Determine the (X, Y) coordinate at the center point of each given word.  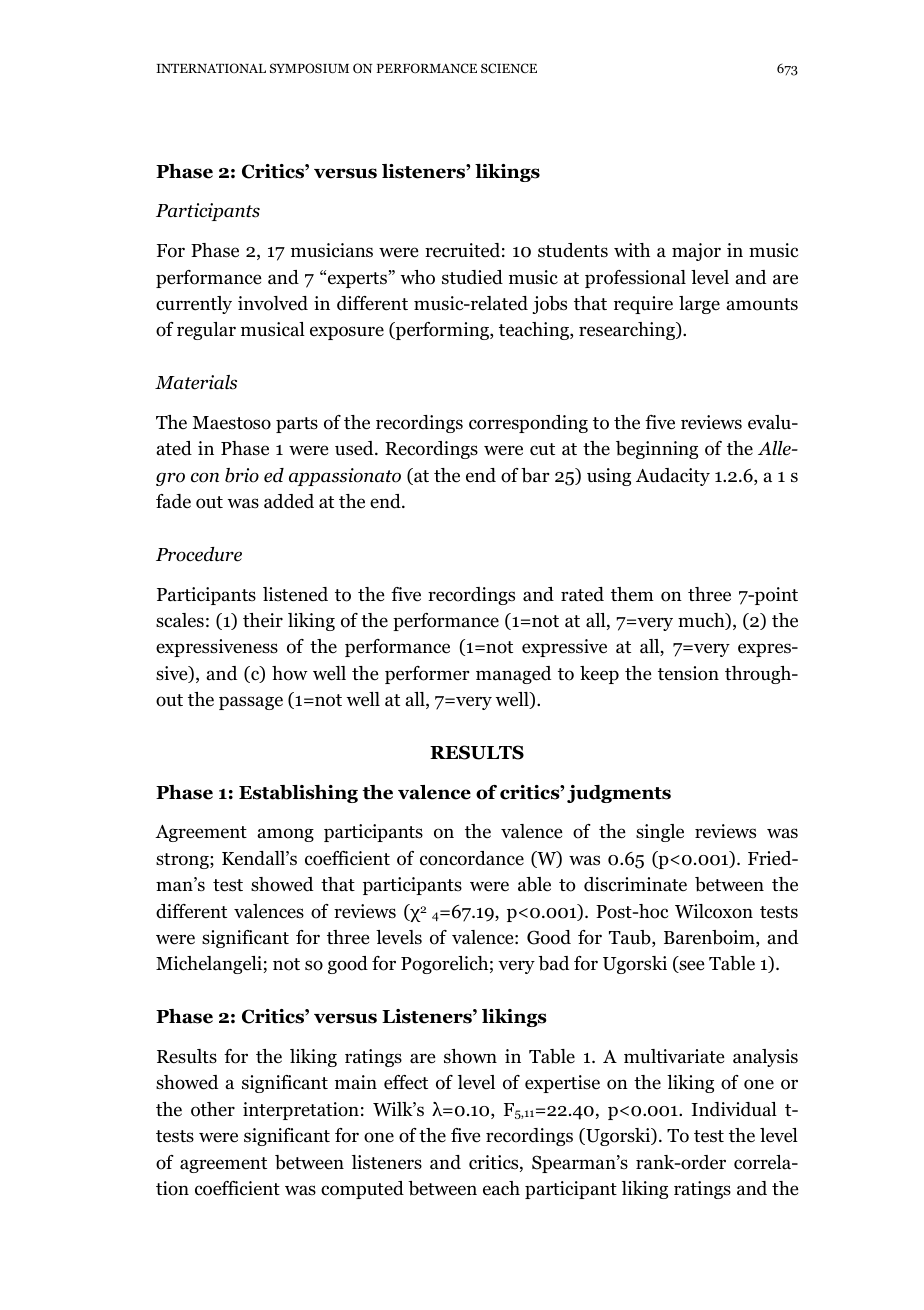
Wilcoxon (714, 911)
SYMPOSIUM (309, 68)
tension (688, 673)
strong (183, 861)
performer (427, 675)
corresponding (528, 424)
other (213, 1109)
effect (406, 1082)
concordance (472, 858)
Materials (196, 382)
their (263, 620)
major (696, 252)
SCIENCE (509, 68)
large (699, 305)
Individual (734, 1109)
